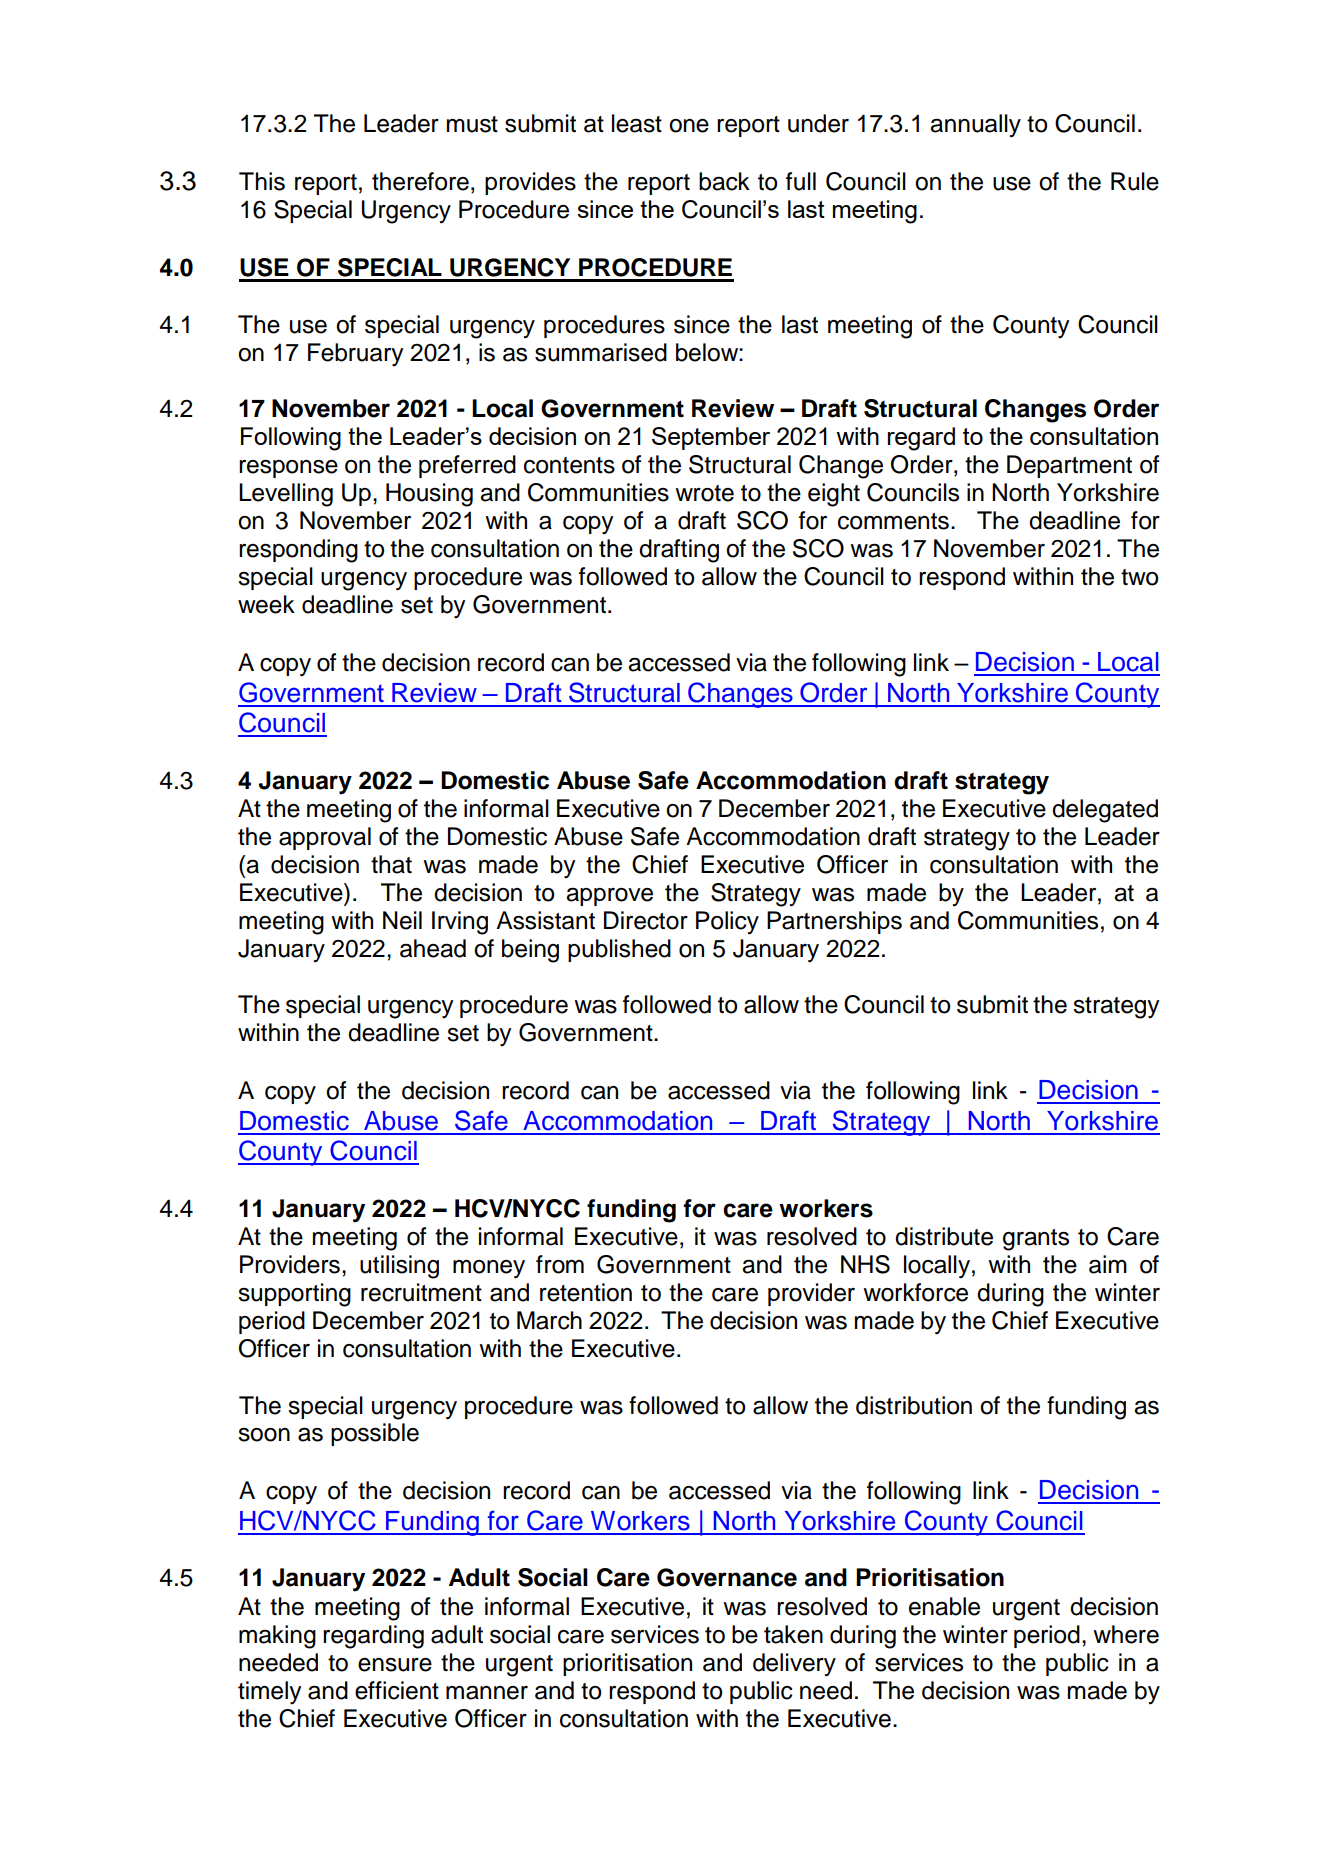  I want to click on Neil, so click(402, 920).
